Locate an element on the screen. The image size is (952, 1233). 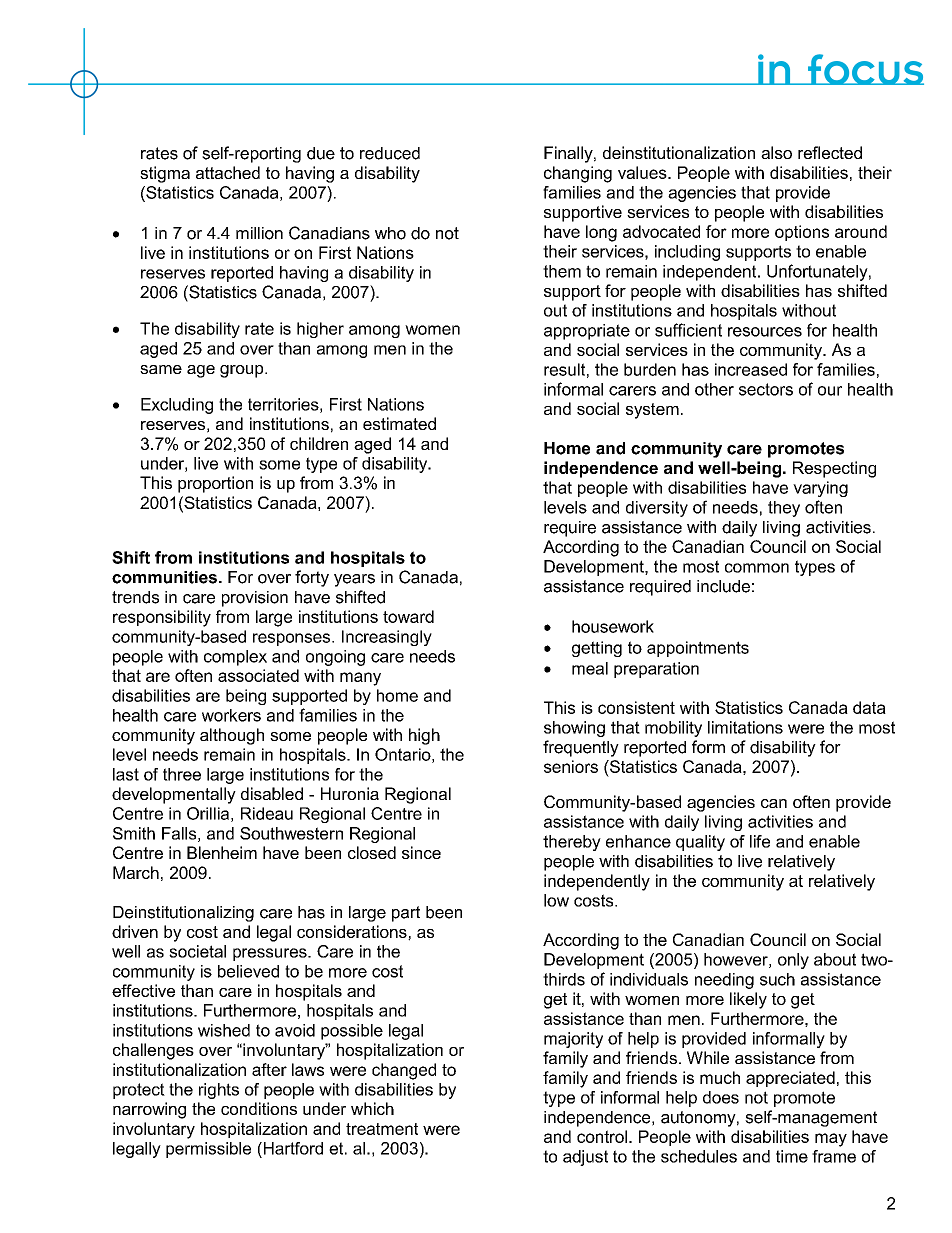
changing is located at coordinates (578, 174).
